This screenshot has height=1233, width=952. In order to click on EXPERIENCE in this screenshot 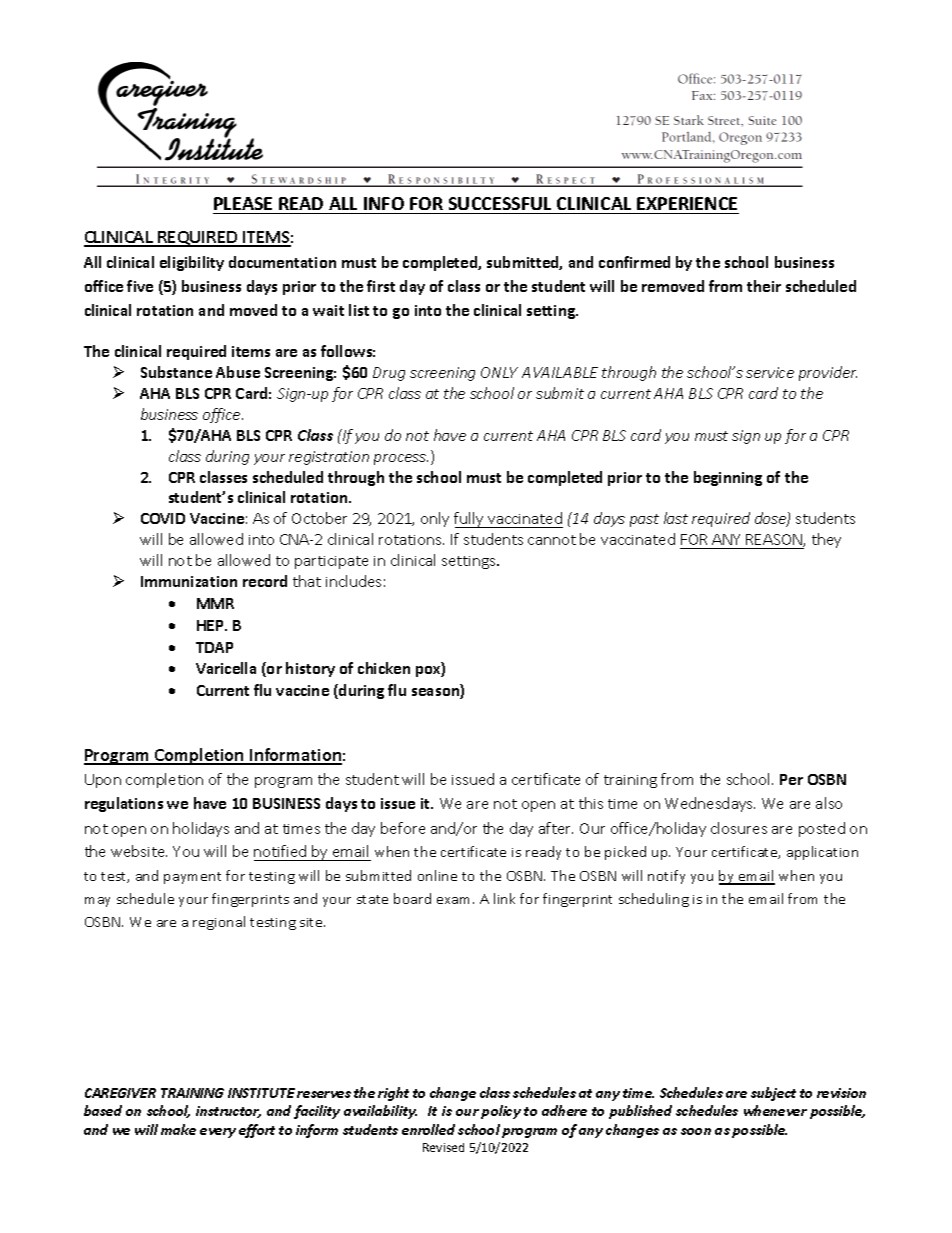, I will do `click(687, 203)`.
